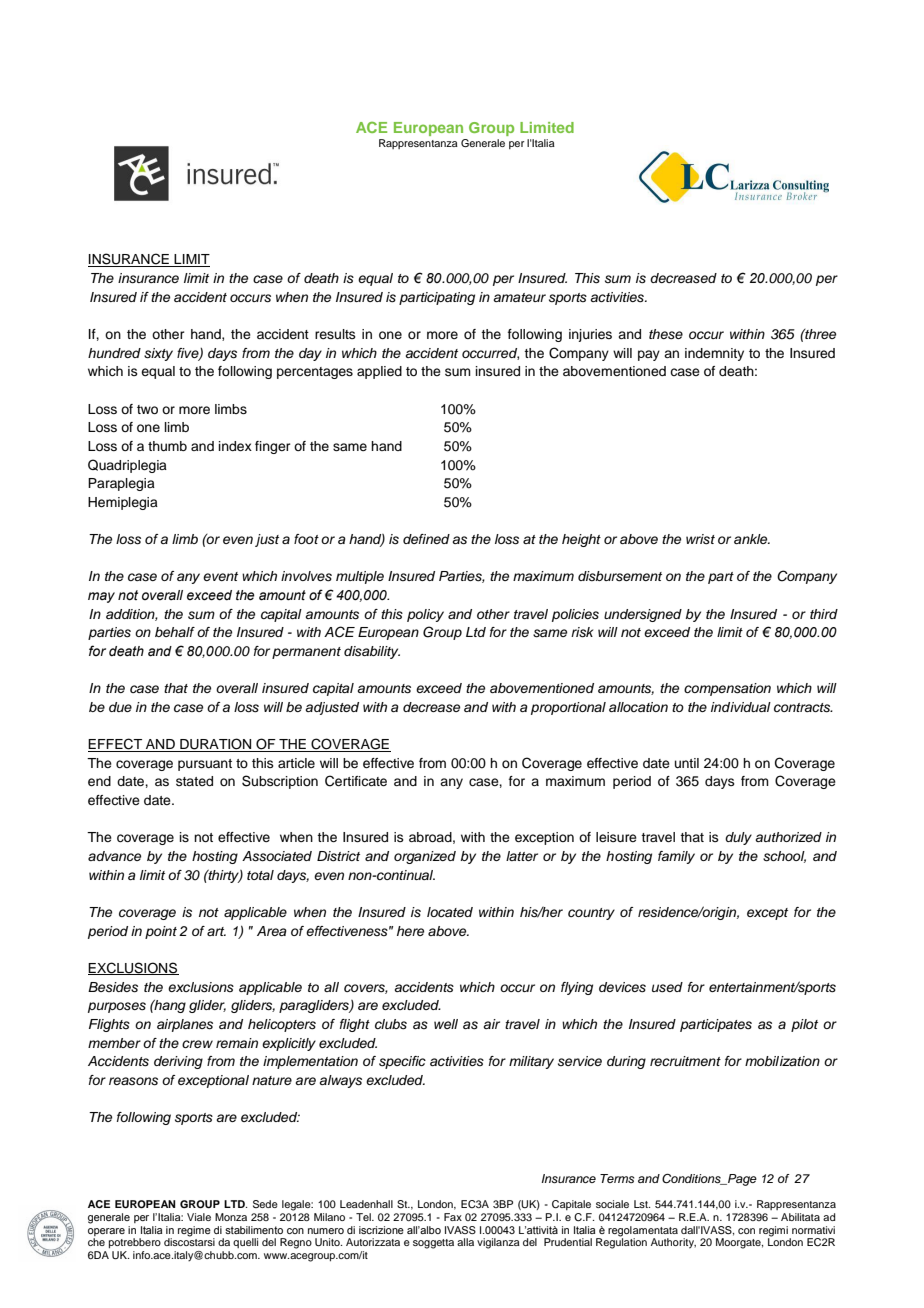 The height and width of the page is (1308, 924). Describe the element at coordinates (194, 1231) in the page. I see `regime` at that location.
